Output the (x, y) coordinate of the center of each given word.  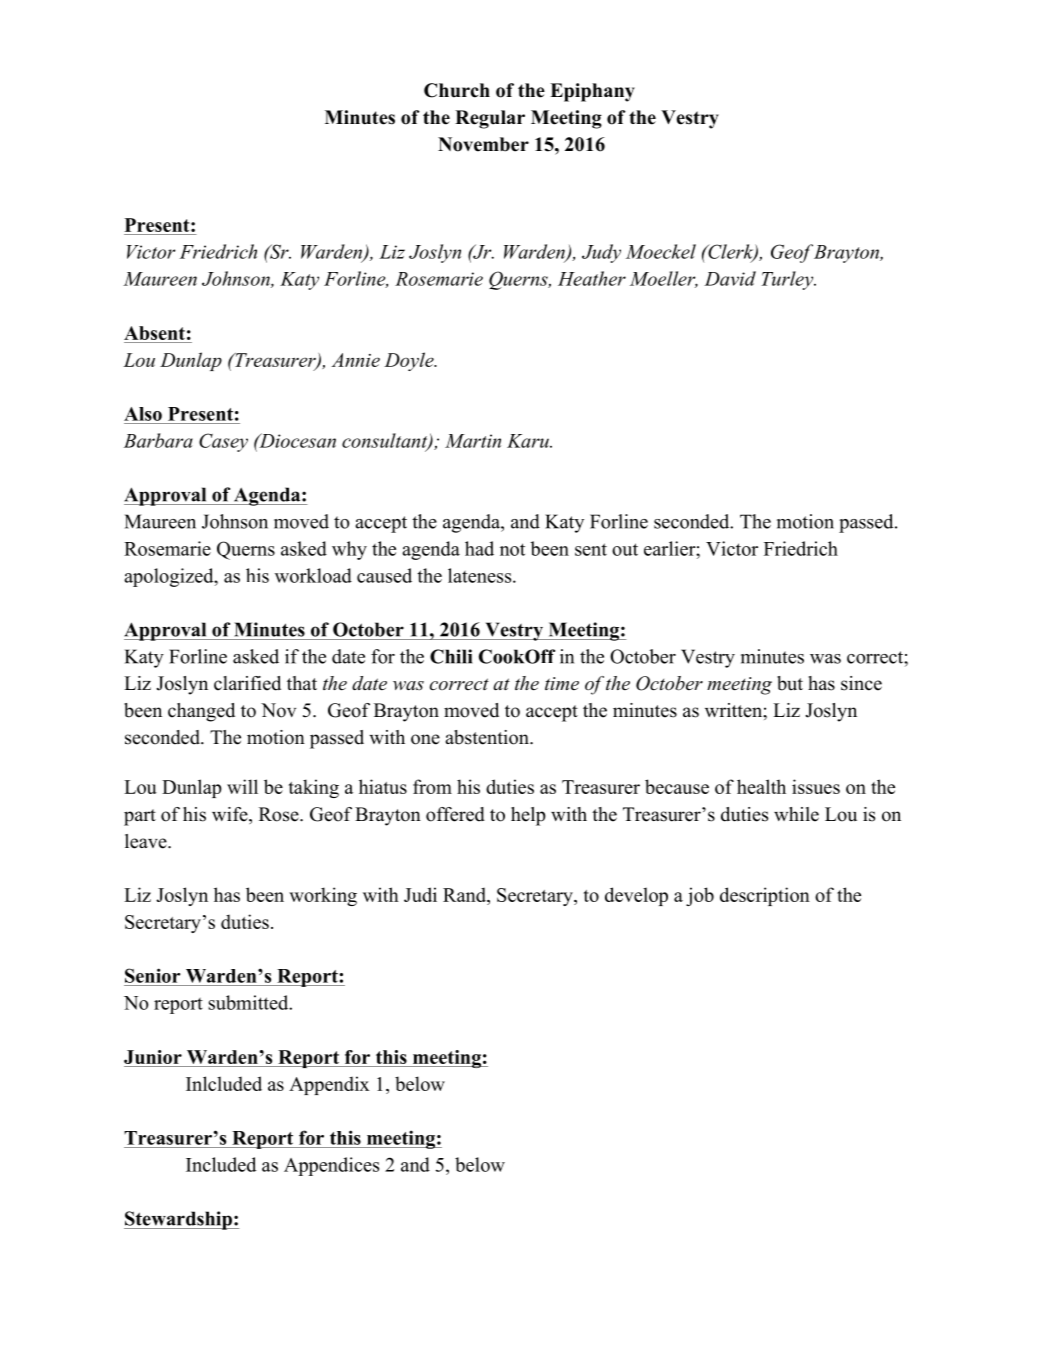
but (790, 683)
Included (221, 1164)
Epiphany (592, 92)
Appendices (331, 1166)
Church (457, 90)
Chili (451, 656)
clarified (247, 683)
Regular (490, 119)
